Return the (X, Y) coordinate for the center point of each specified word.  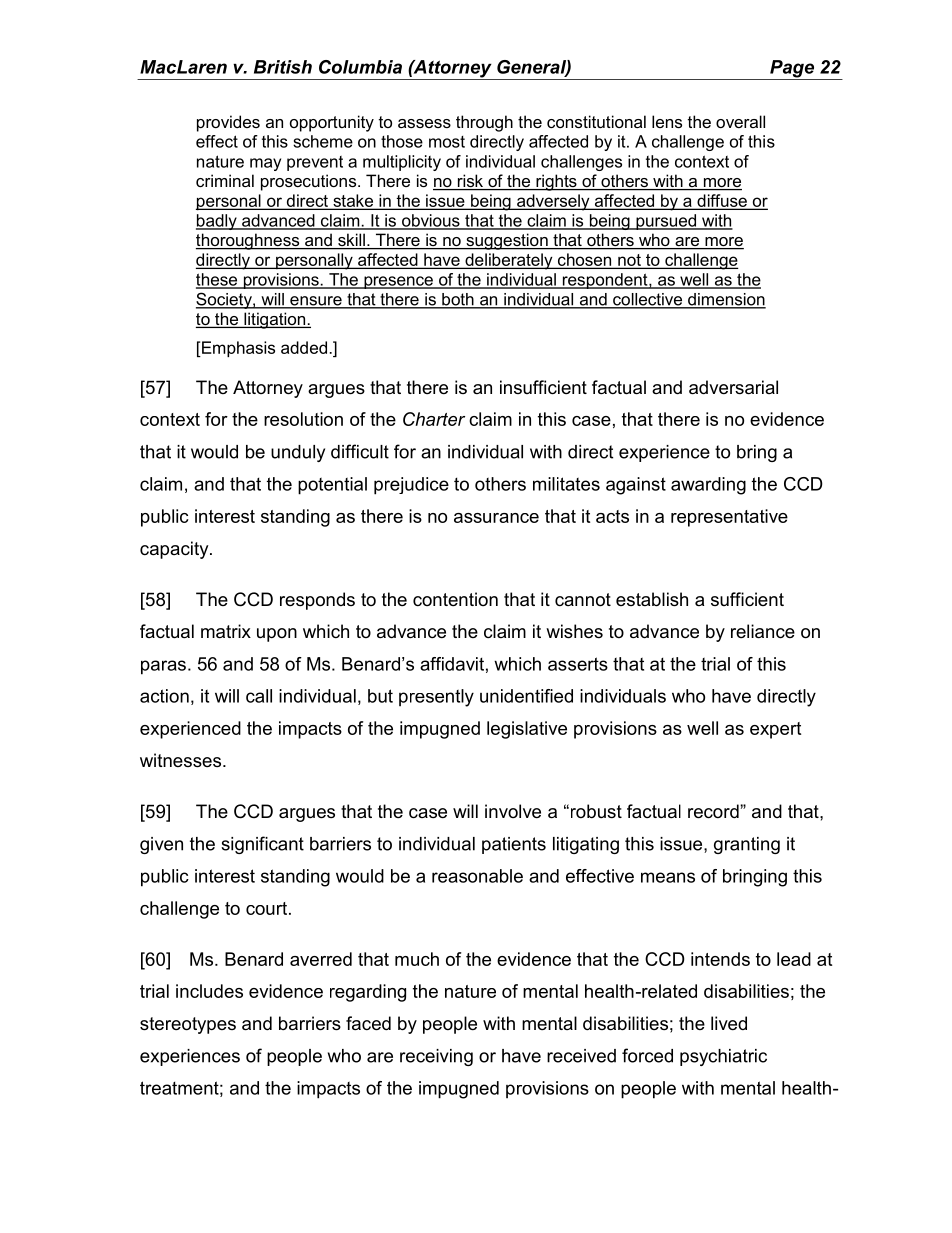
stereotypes (188, 1025)
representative (729, 518)
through (484, 123)
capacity (175, 550)
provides (228, 123)
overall (740, 121)
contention (455, 599)
